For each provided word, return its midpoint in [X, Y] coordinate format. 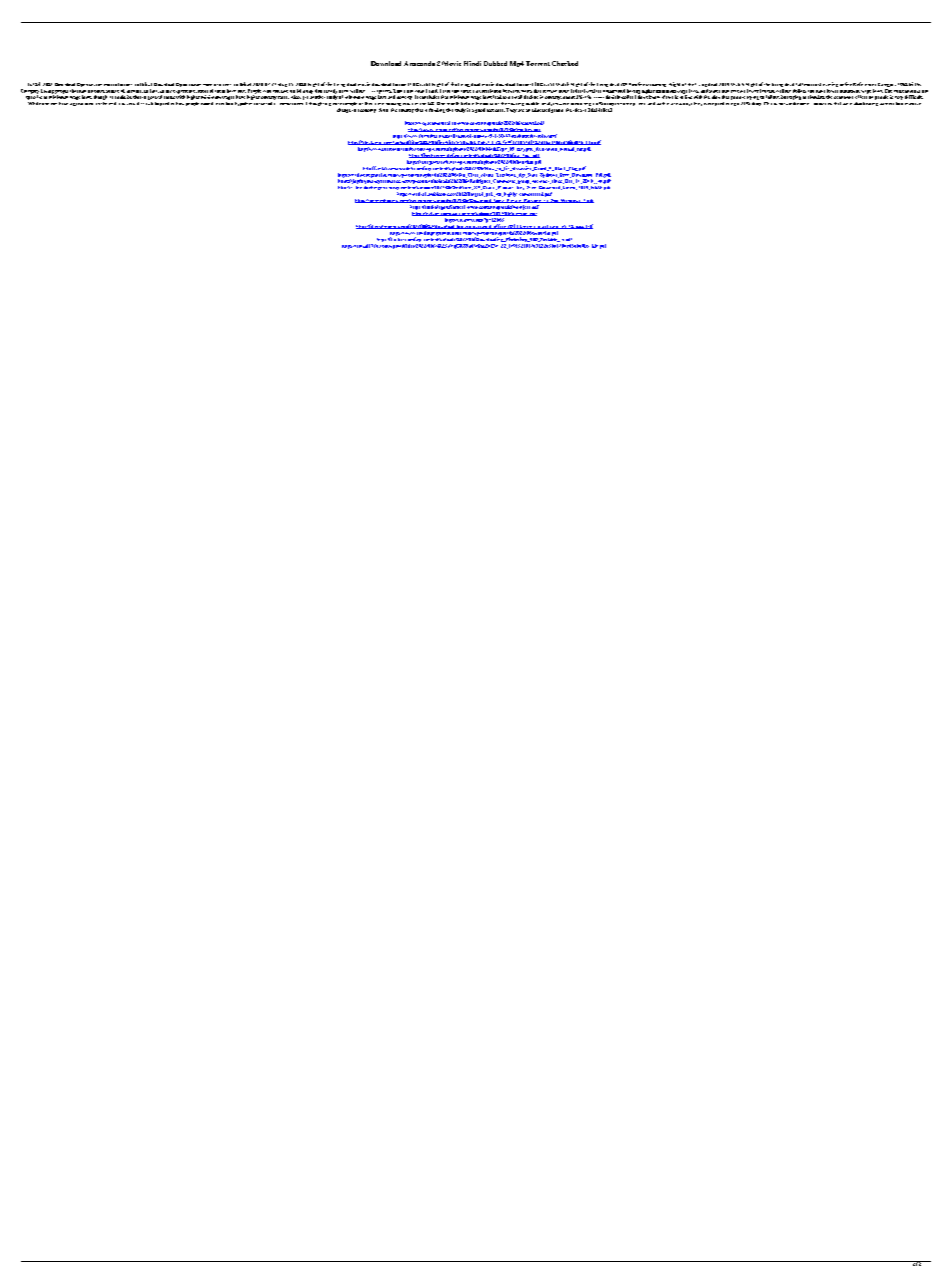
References [864, 84]
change [344, 110]
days [687, 104]
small [517, 97]
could [120, 97]
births [915, 84]
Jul [31, 84]
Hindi [472, 63]
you [734, 98]
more [564, 91]
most [203, 91]
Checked [565, 63]
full [799, 84]
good [480, 110]
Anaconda [419, 63]
